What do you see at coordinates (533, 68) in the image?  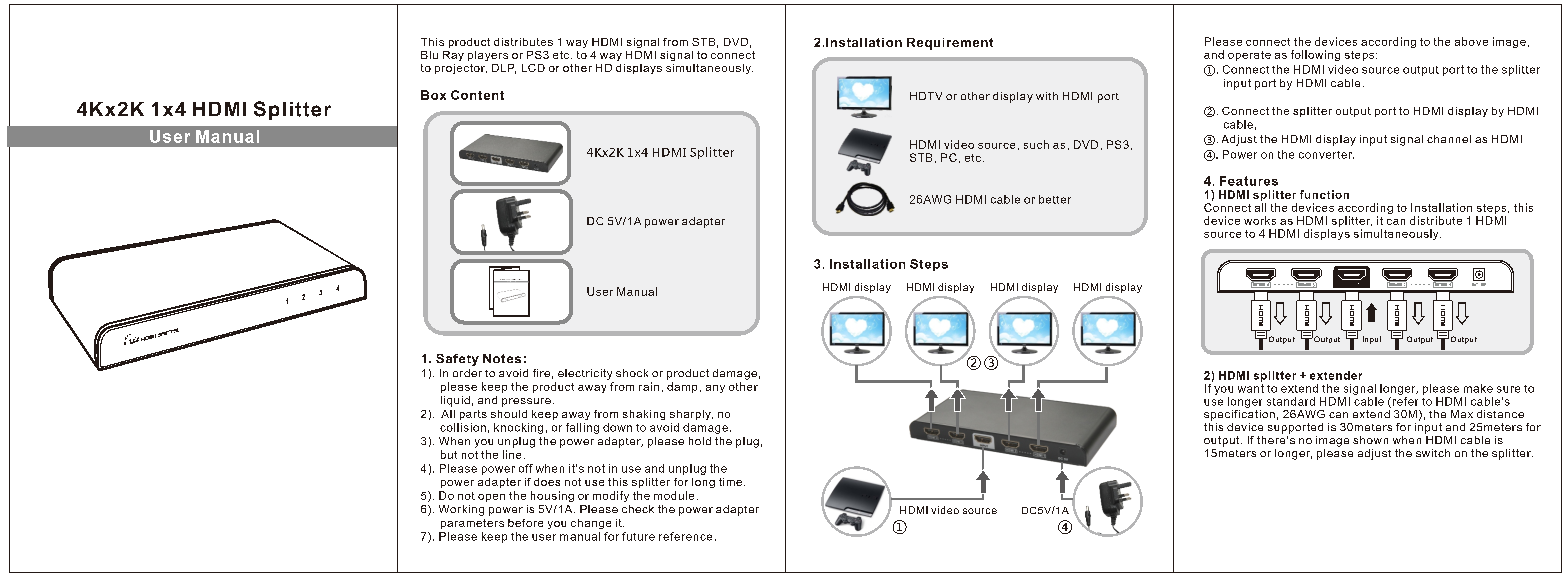 I see `LCD` at bounding box center [533, 68].
